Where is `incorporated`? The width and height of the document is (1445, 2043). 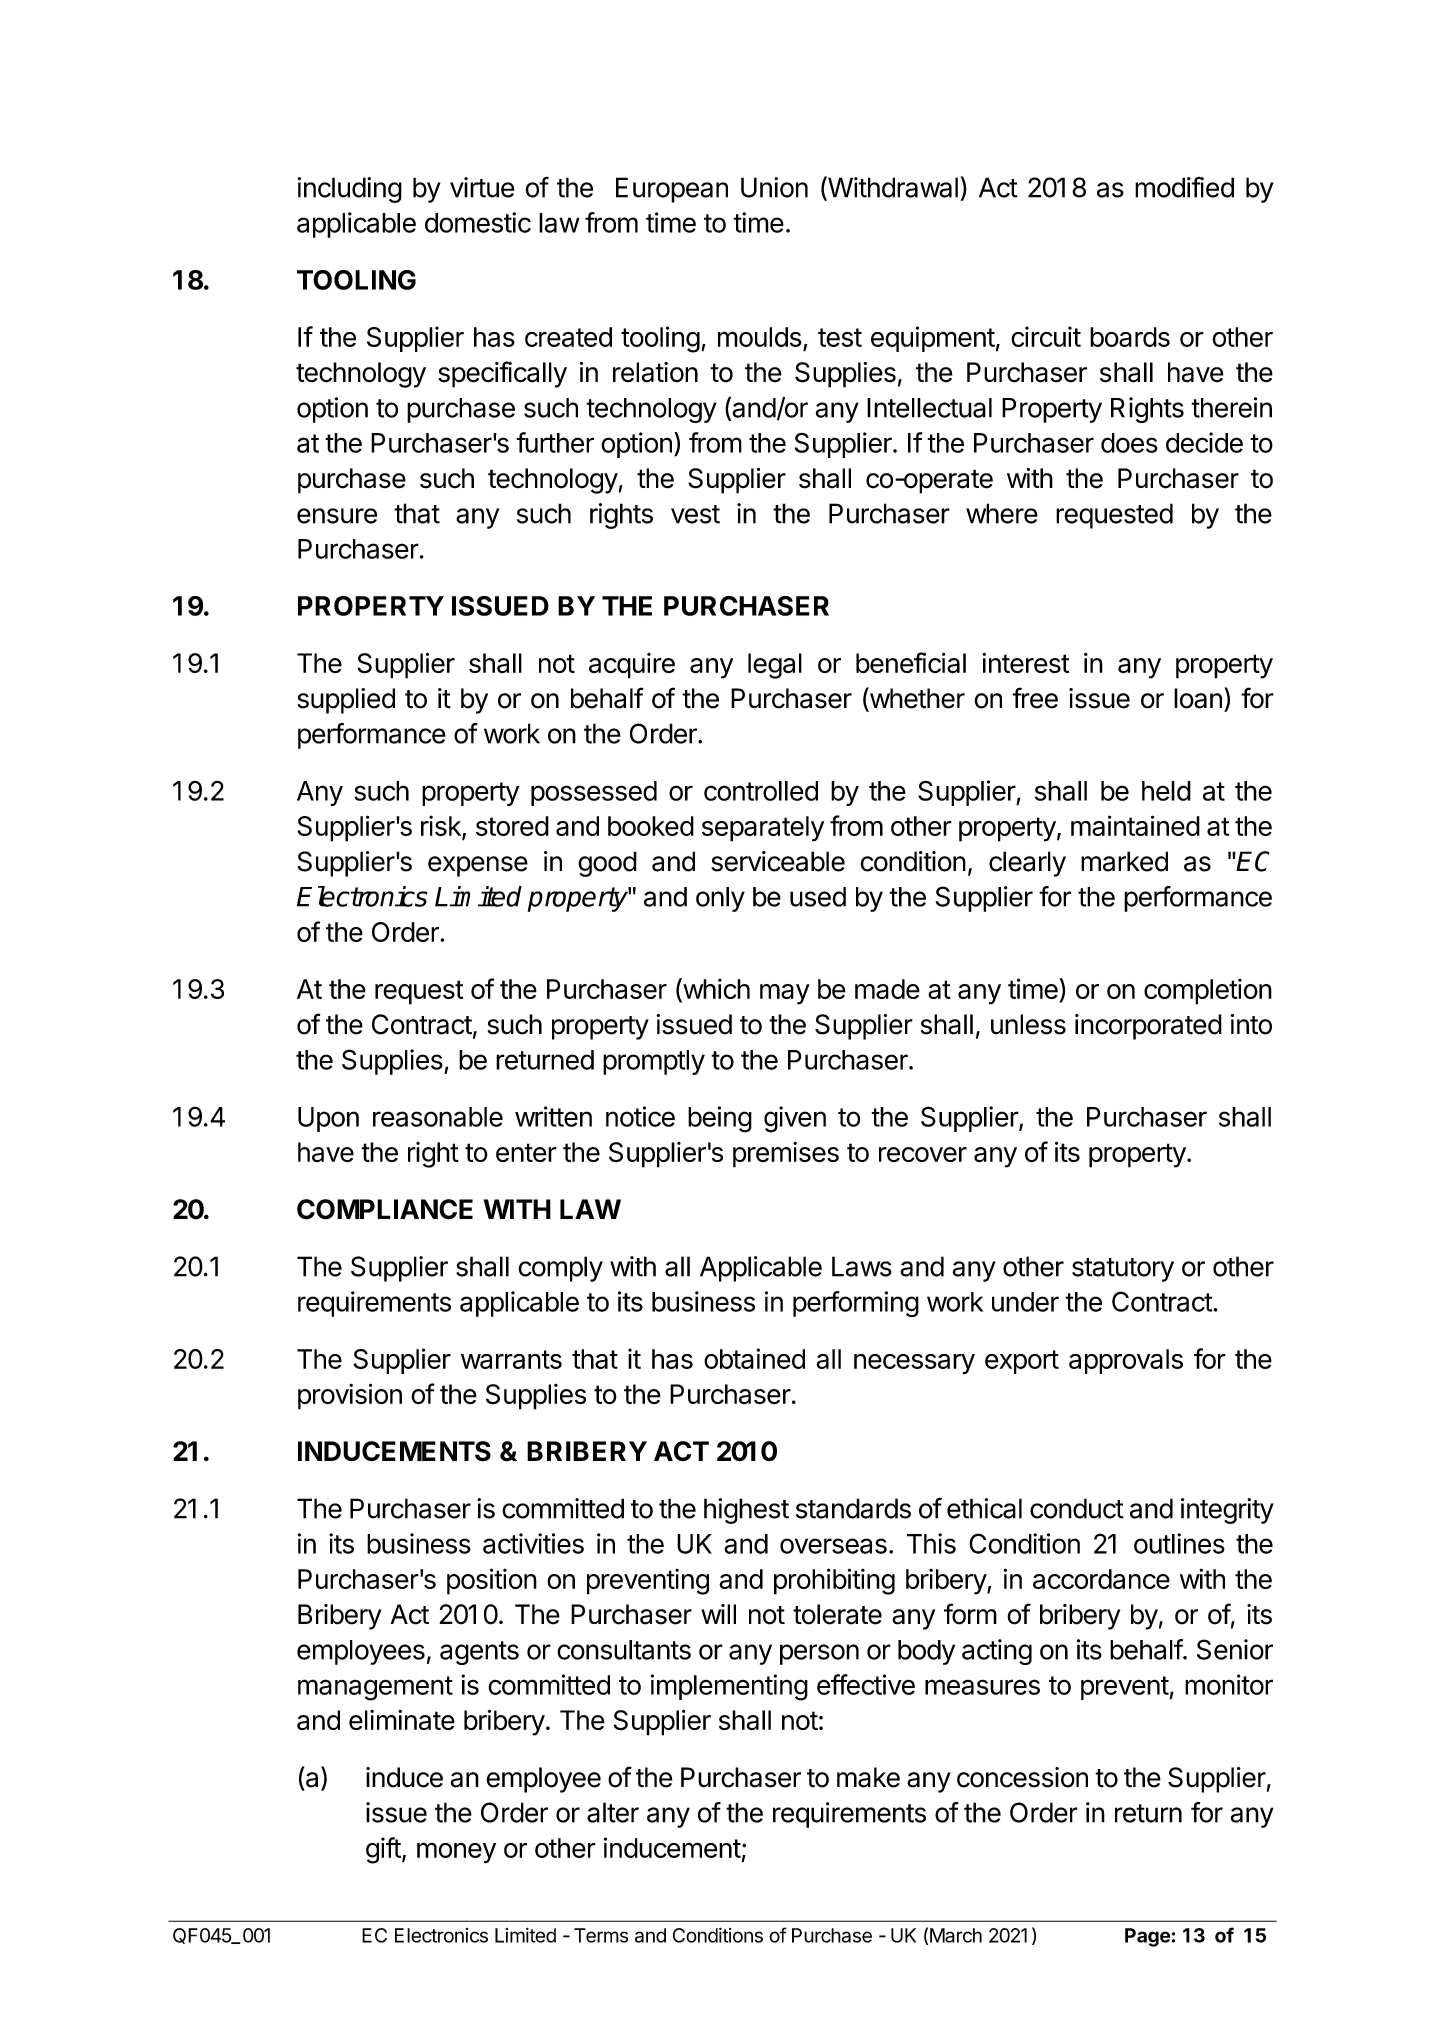 incorporated is located at coordinates (1148, 1027).
